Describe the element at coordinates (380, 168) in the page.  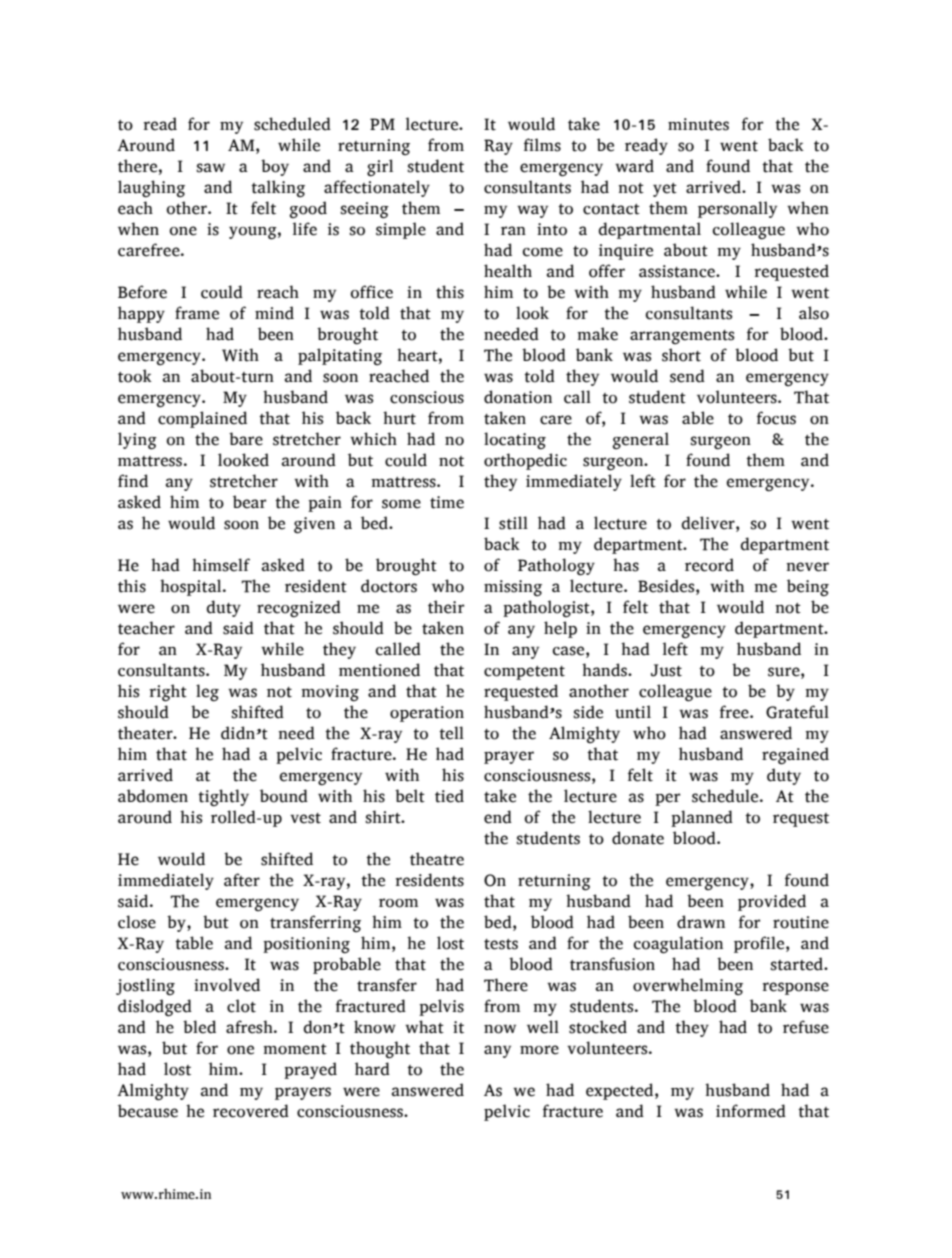
I see `girl` at that location.
